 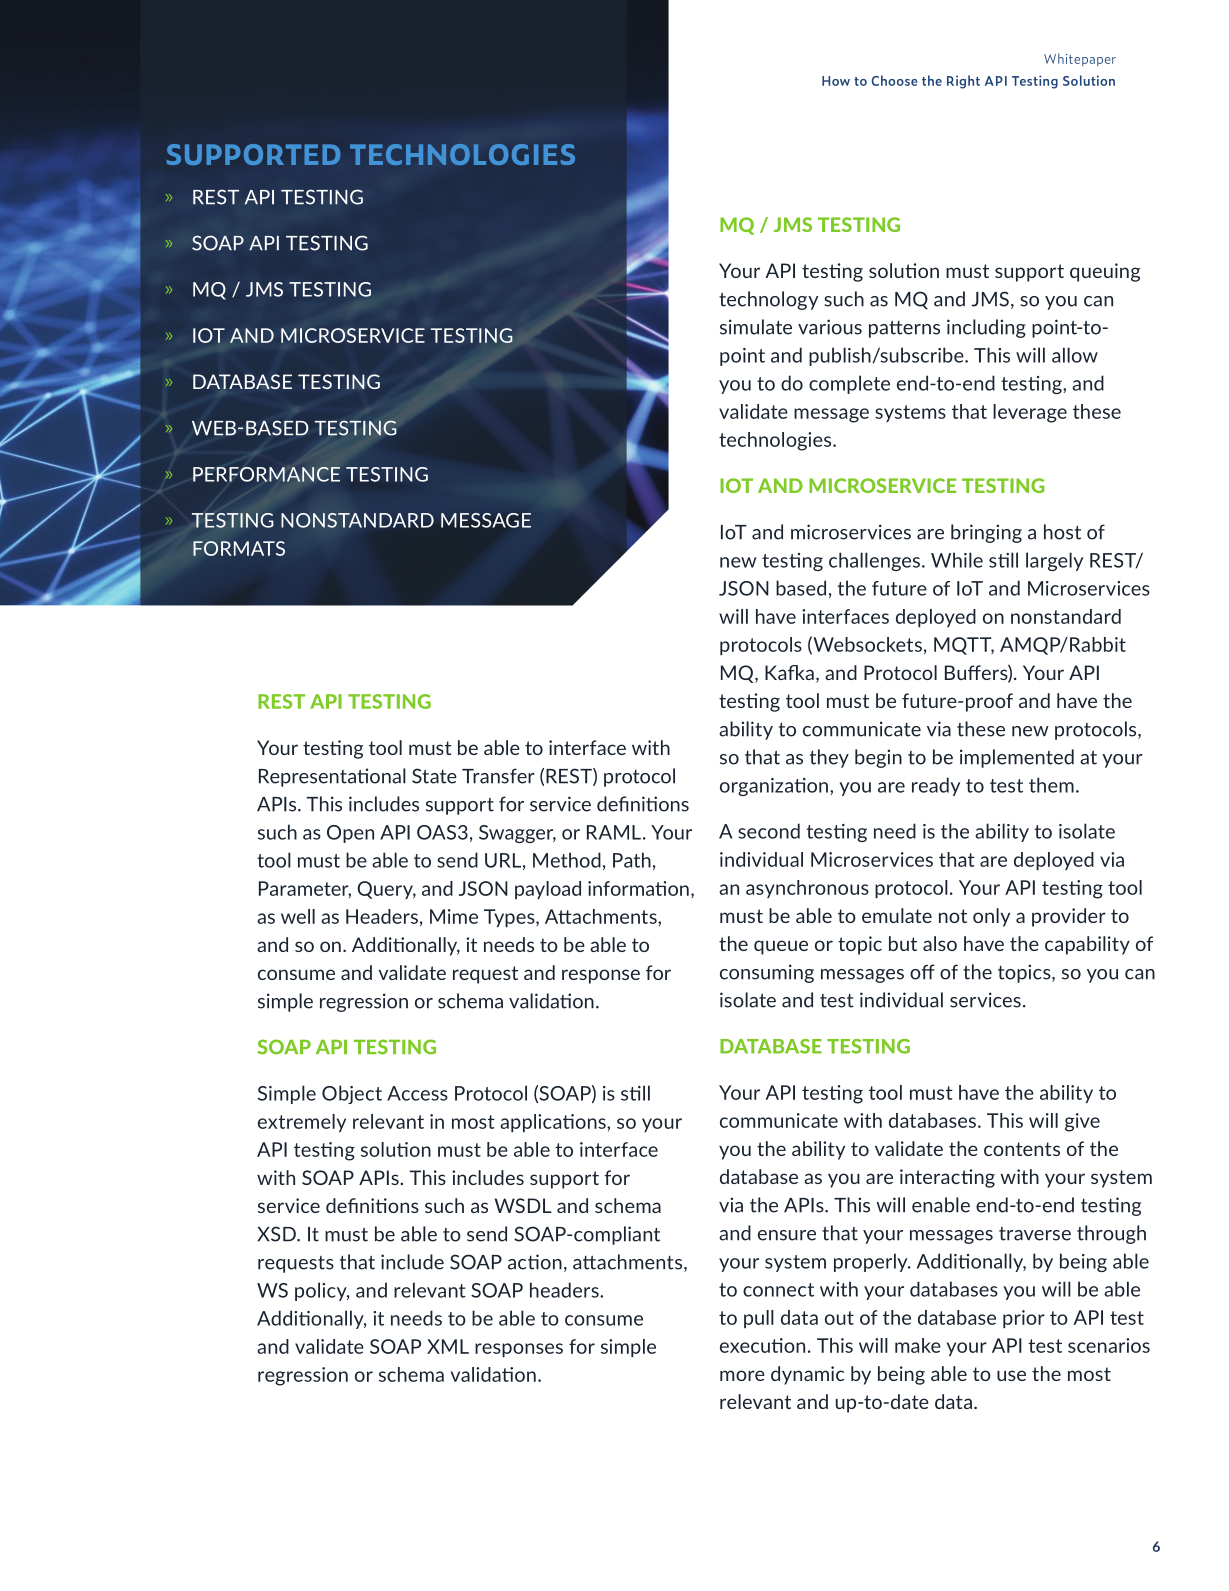 I want to click on Right, so click(x=963, y=82).
